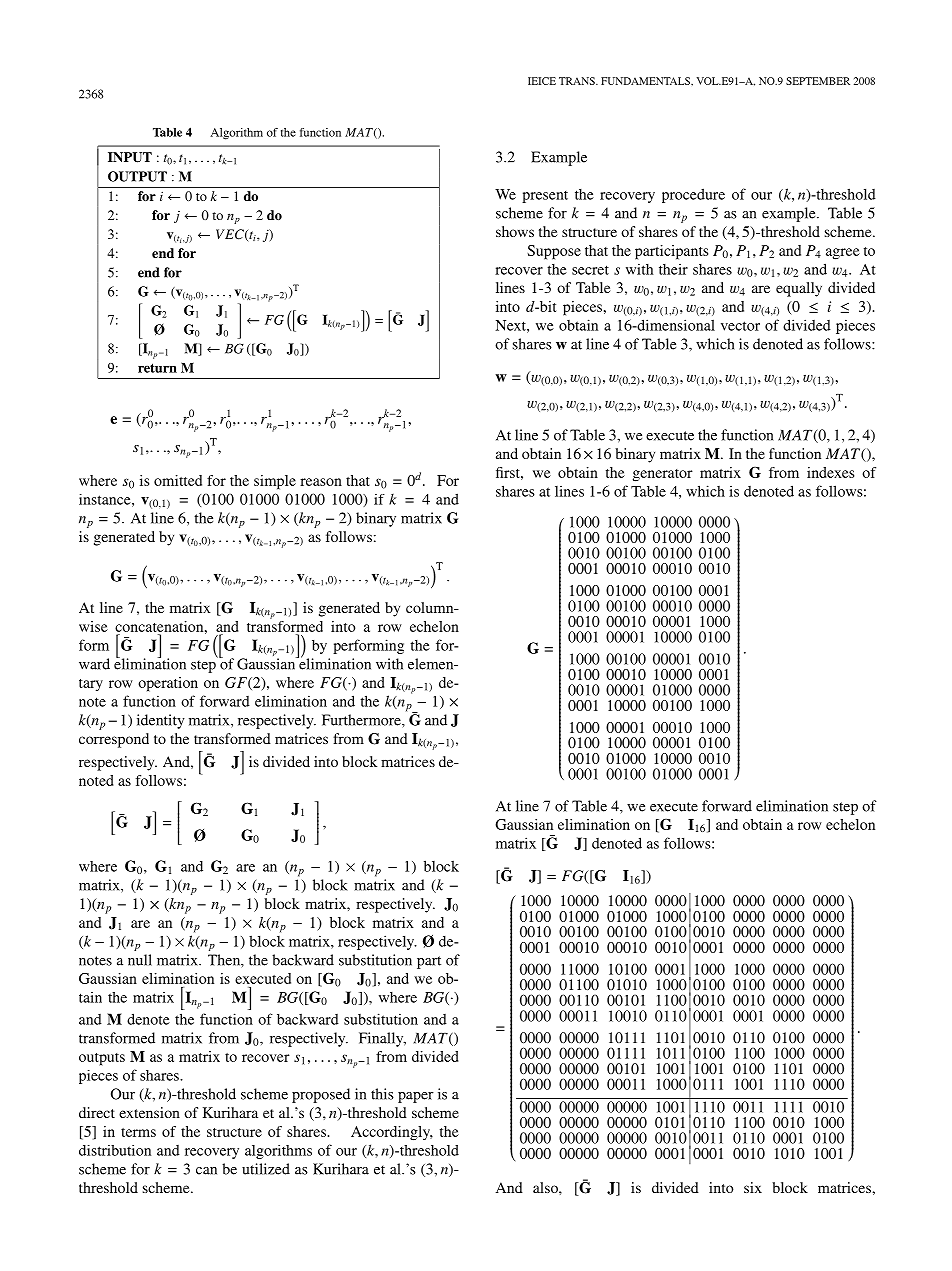 The width and height of the screenshot is (952, 1271). I want to click on INPUT, so click(130, 157).
